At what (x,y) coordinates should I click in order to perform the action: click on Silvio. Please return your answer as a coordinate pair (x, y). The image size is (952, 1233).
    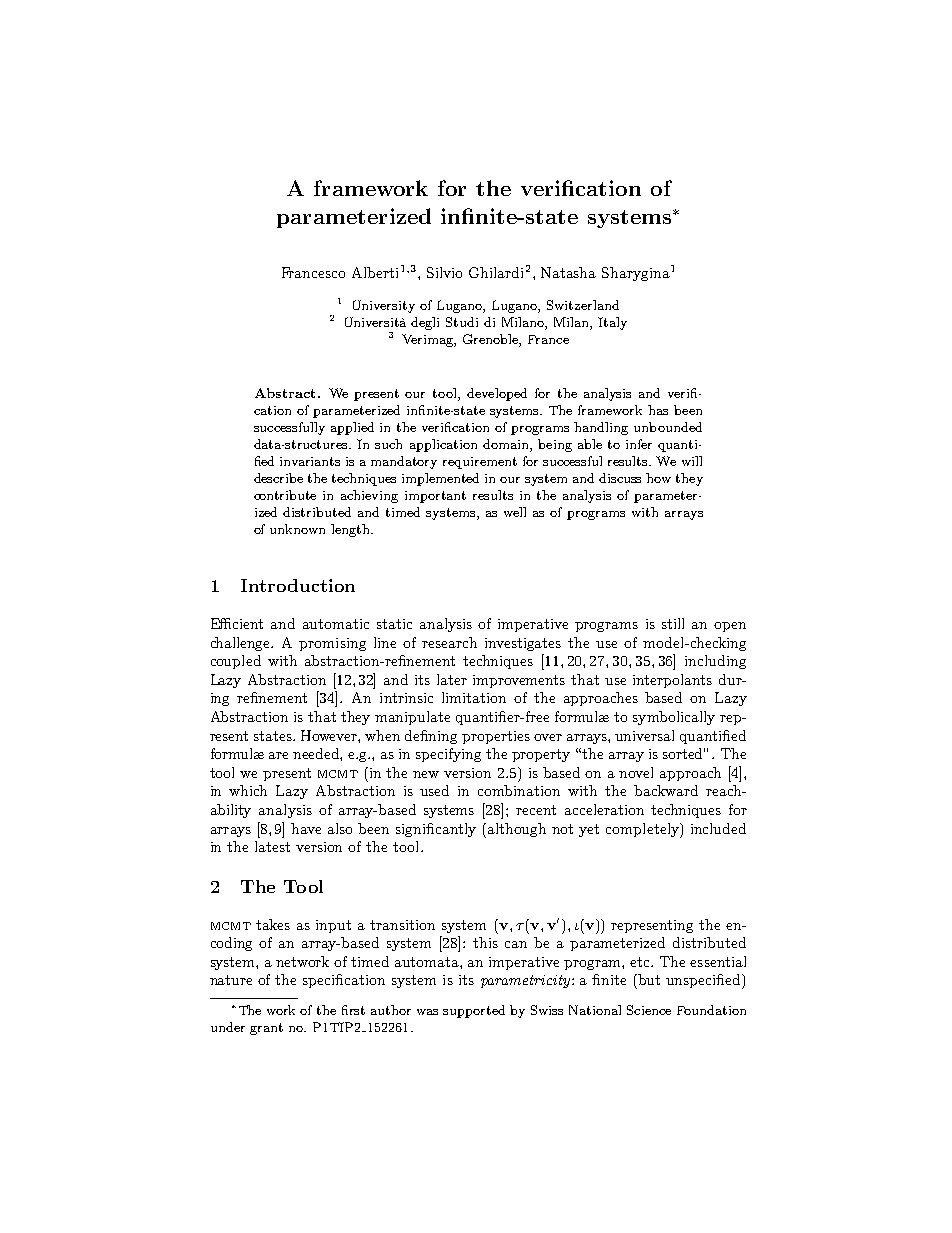
    Looking at the image, I should click on (444, 272).
